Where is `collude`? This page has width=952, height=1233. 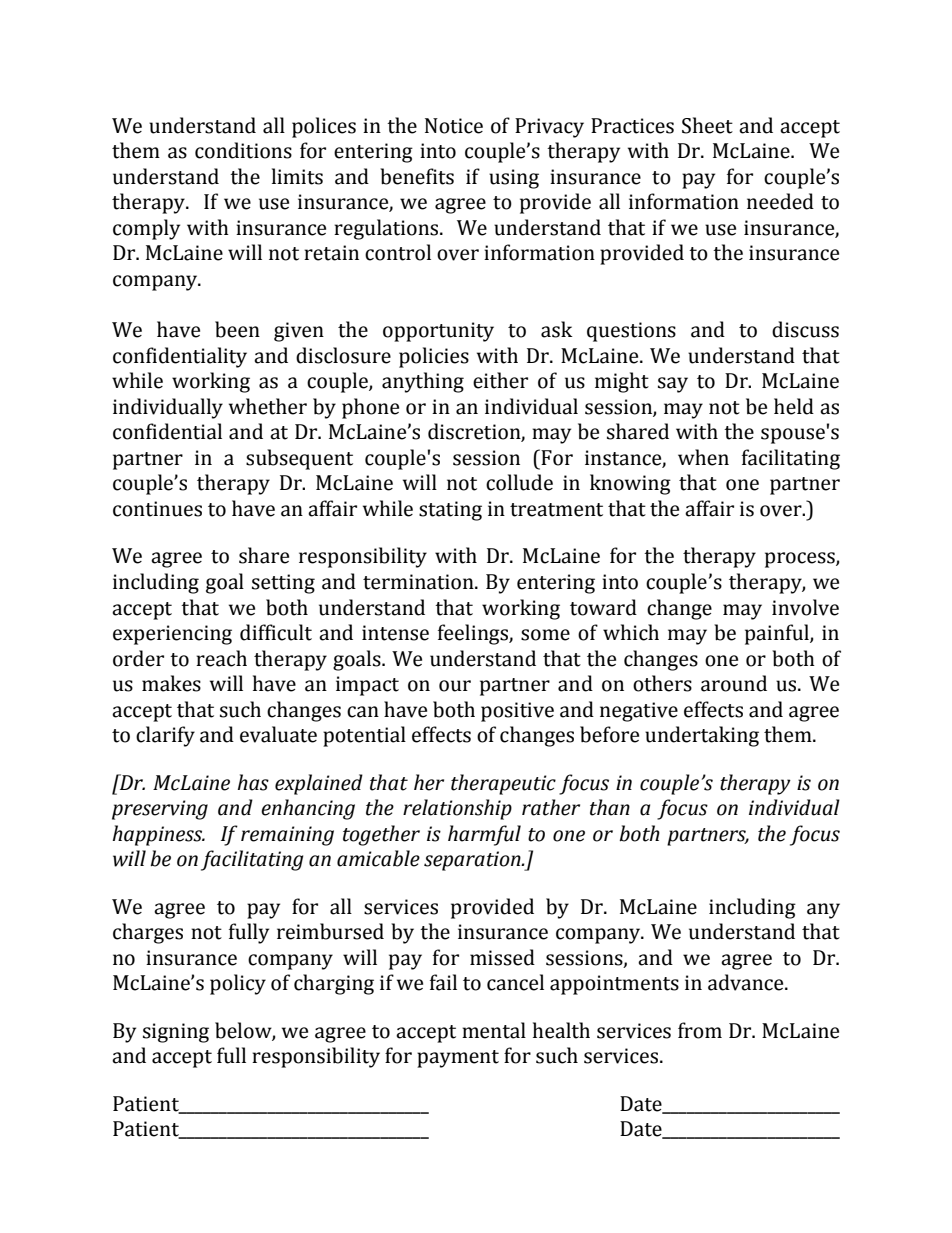
collude is located at coordinates (519, 482).
